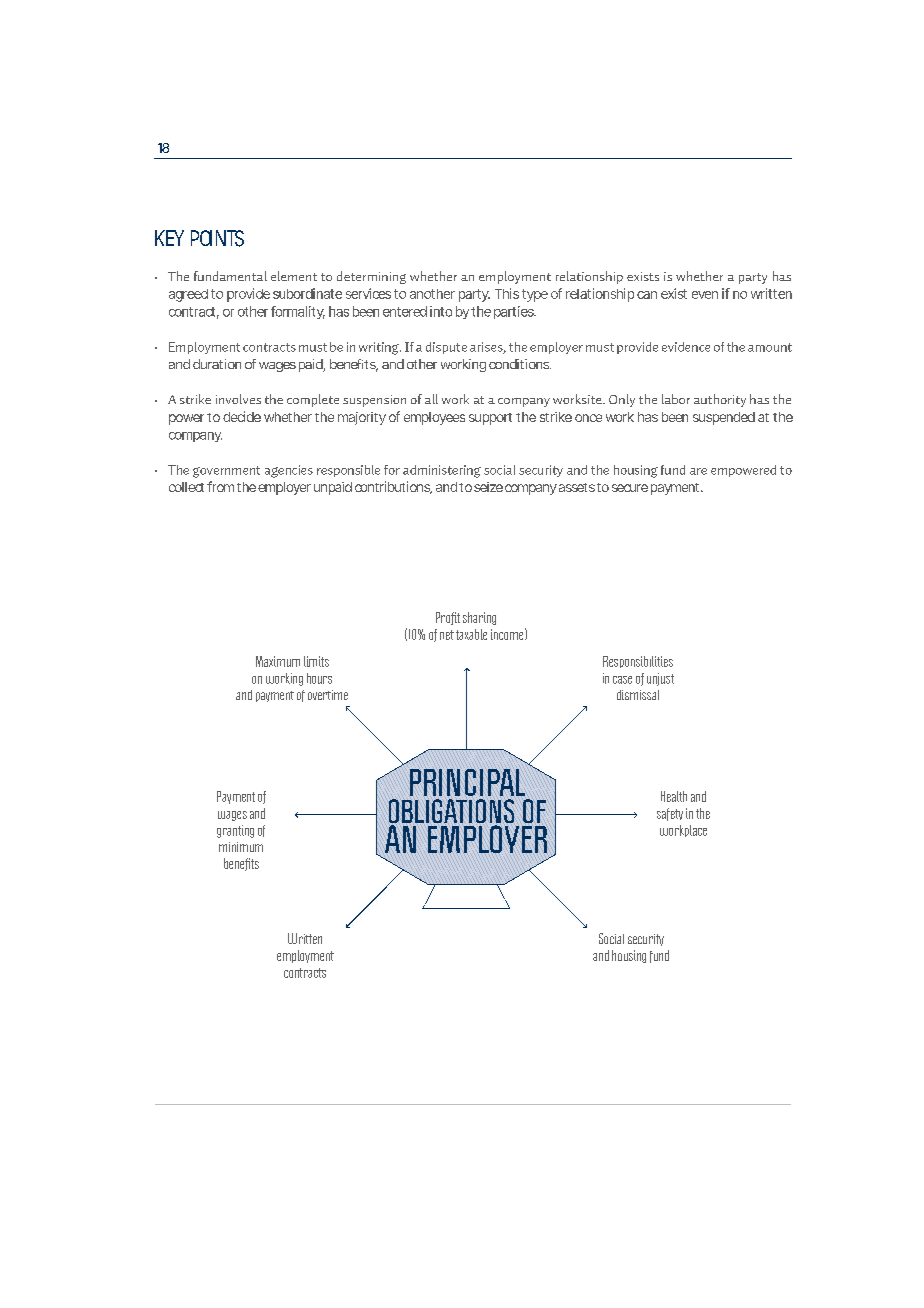  I want to click on duration, so click(217, 364).
